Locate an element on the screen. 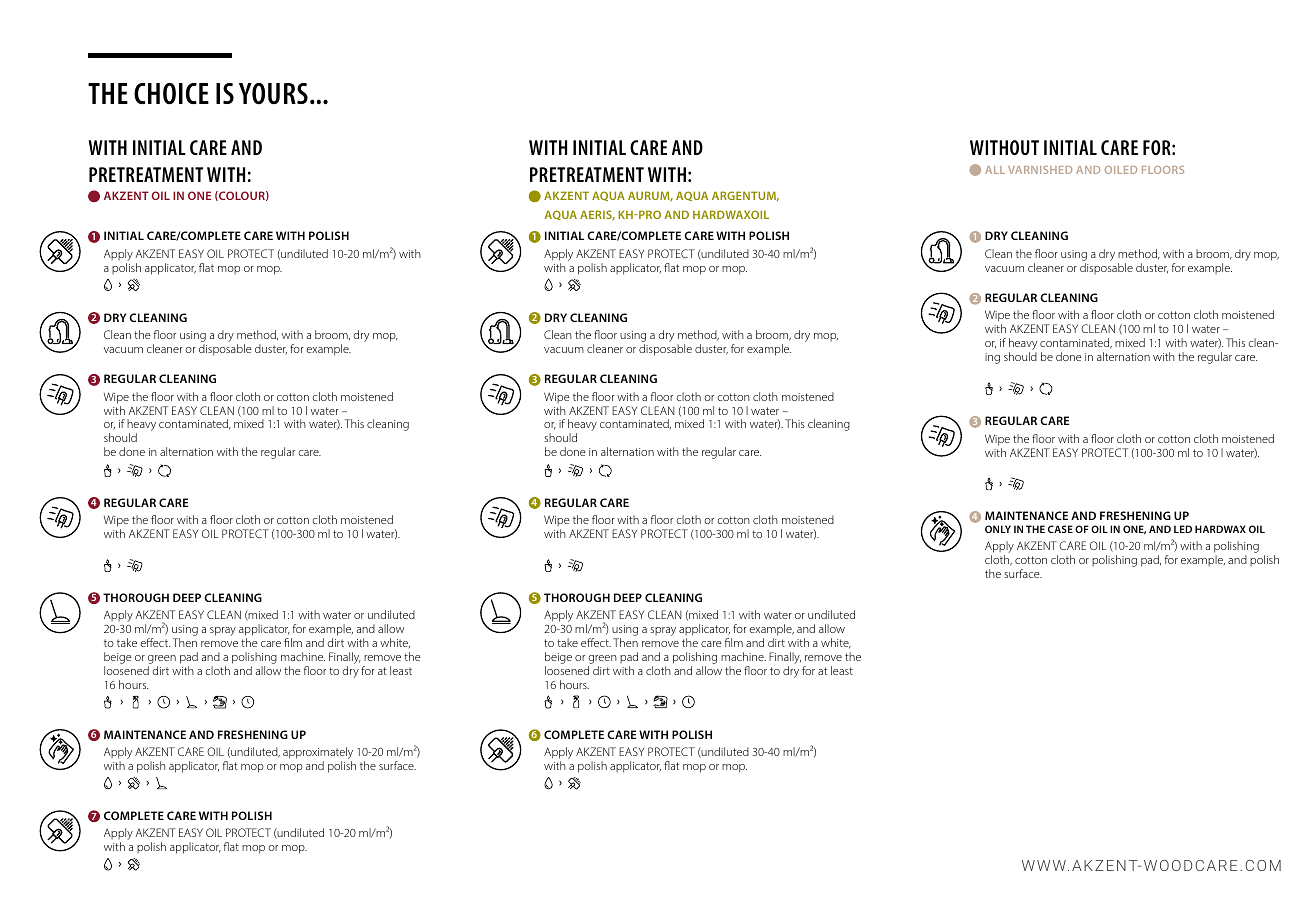 This screenshot has height=924, width=1313. YOURS is located at coordinates (273, 94).
